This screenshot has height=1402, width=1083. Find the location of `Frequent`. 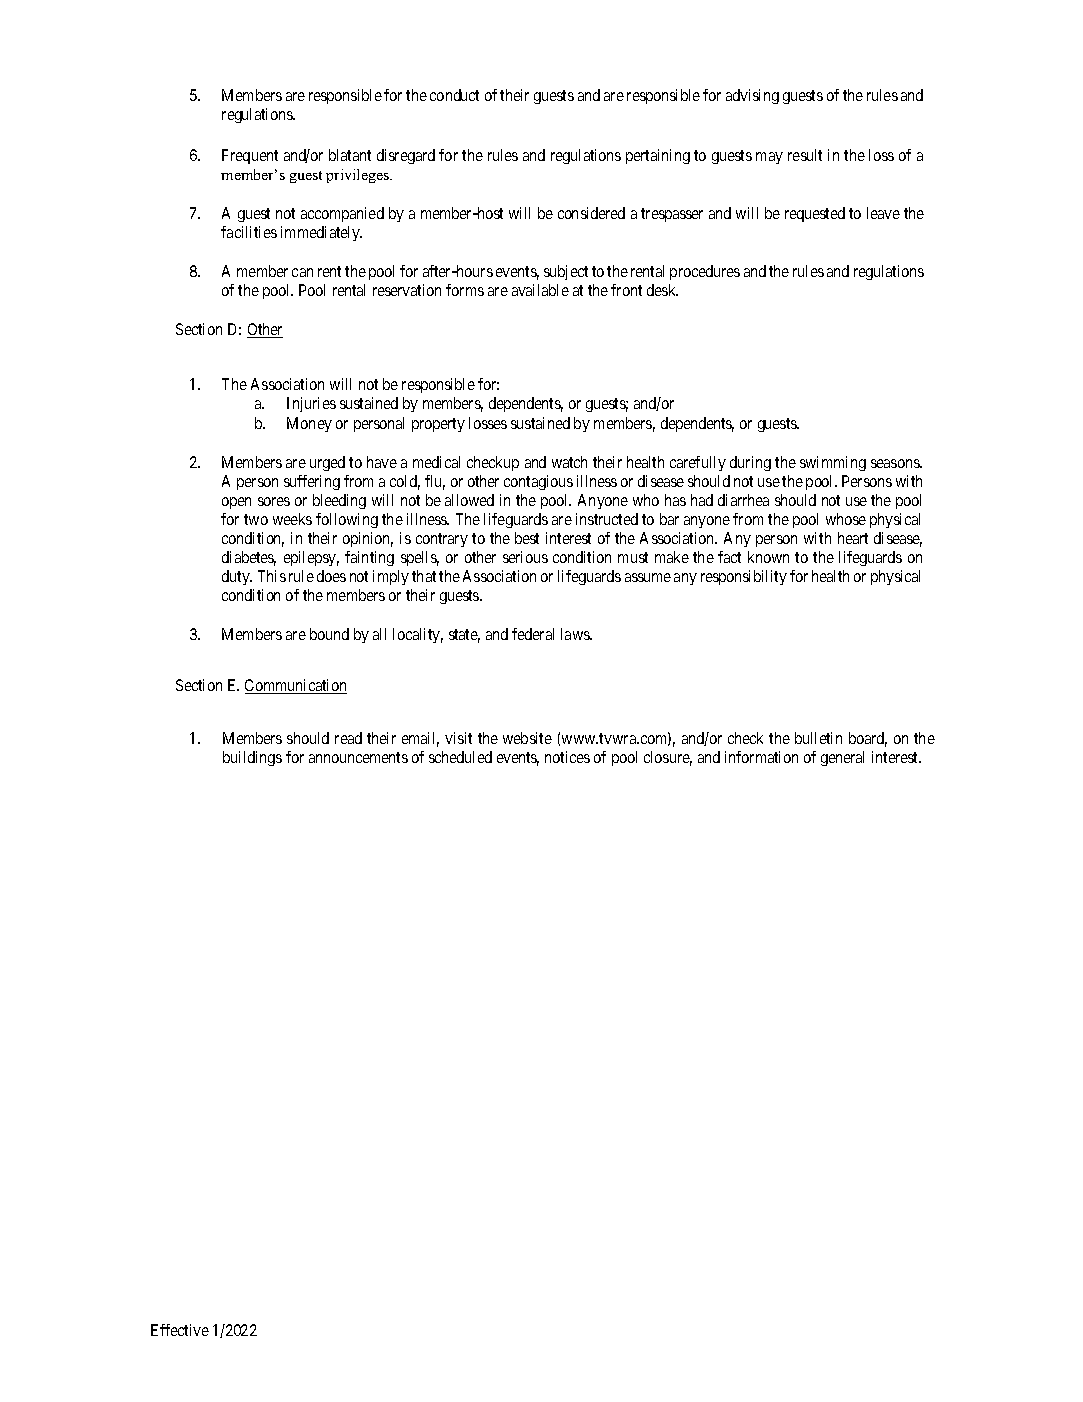

Frequent is located at coordinates (250, 156).
